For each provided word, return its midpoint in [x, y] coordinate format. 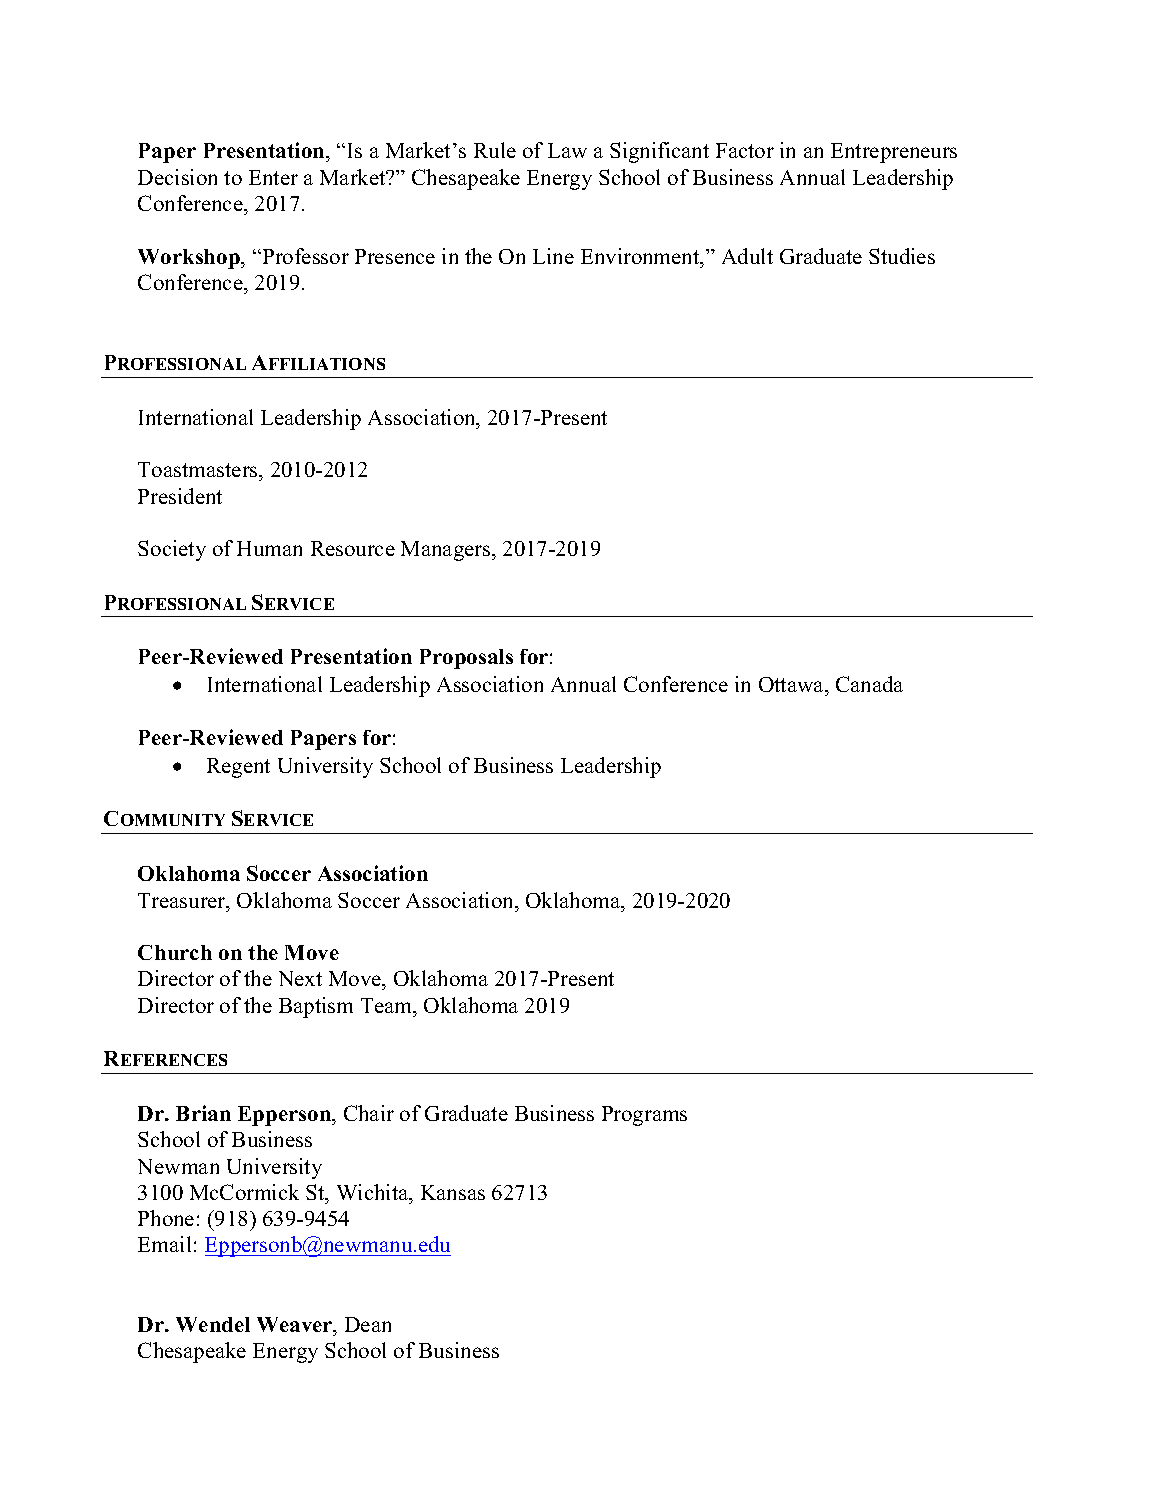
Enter [273, 177]
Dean [368, 1324]
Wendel [213, 1324]
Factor [745, 150]
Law [567, 150]
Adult [747, 256]
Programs [644, 1116]
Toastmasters [199, 469]
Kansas [453, 1192]
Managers [447, 551]
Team [388, 1005]
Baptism [316, 1007]
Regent [238, 768]
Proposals [466, 659]
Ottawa [793, 686]
